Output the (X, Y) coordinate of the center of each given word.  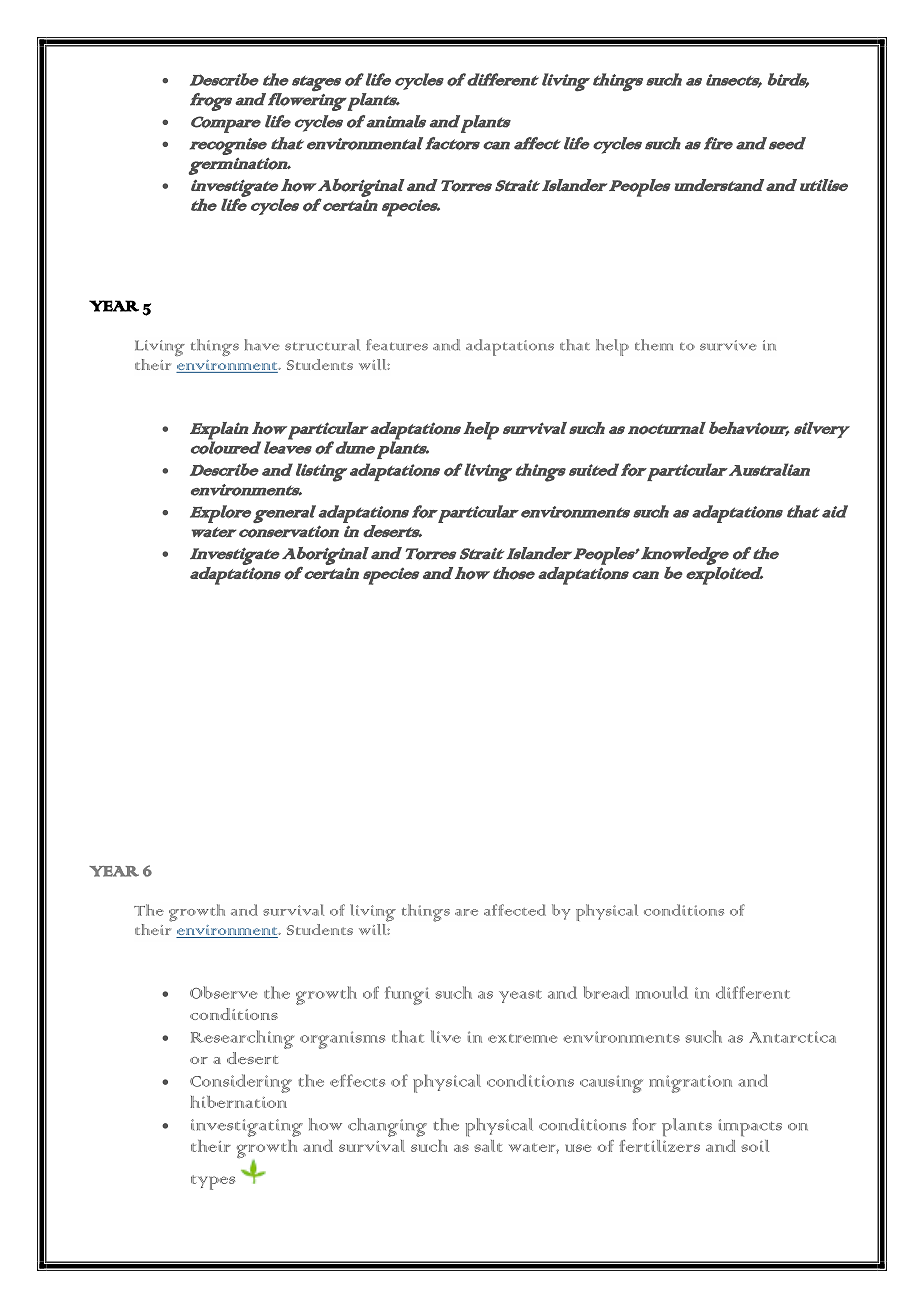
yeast (520, 996)
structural (322, 345)
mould (662, 992)
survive (728, 345)
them (654, 345)
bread (606, 992)
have (262, 345)
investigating (247, 1128)
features (397, 345)
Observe (223, 992)
